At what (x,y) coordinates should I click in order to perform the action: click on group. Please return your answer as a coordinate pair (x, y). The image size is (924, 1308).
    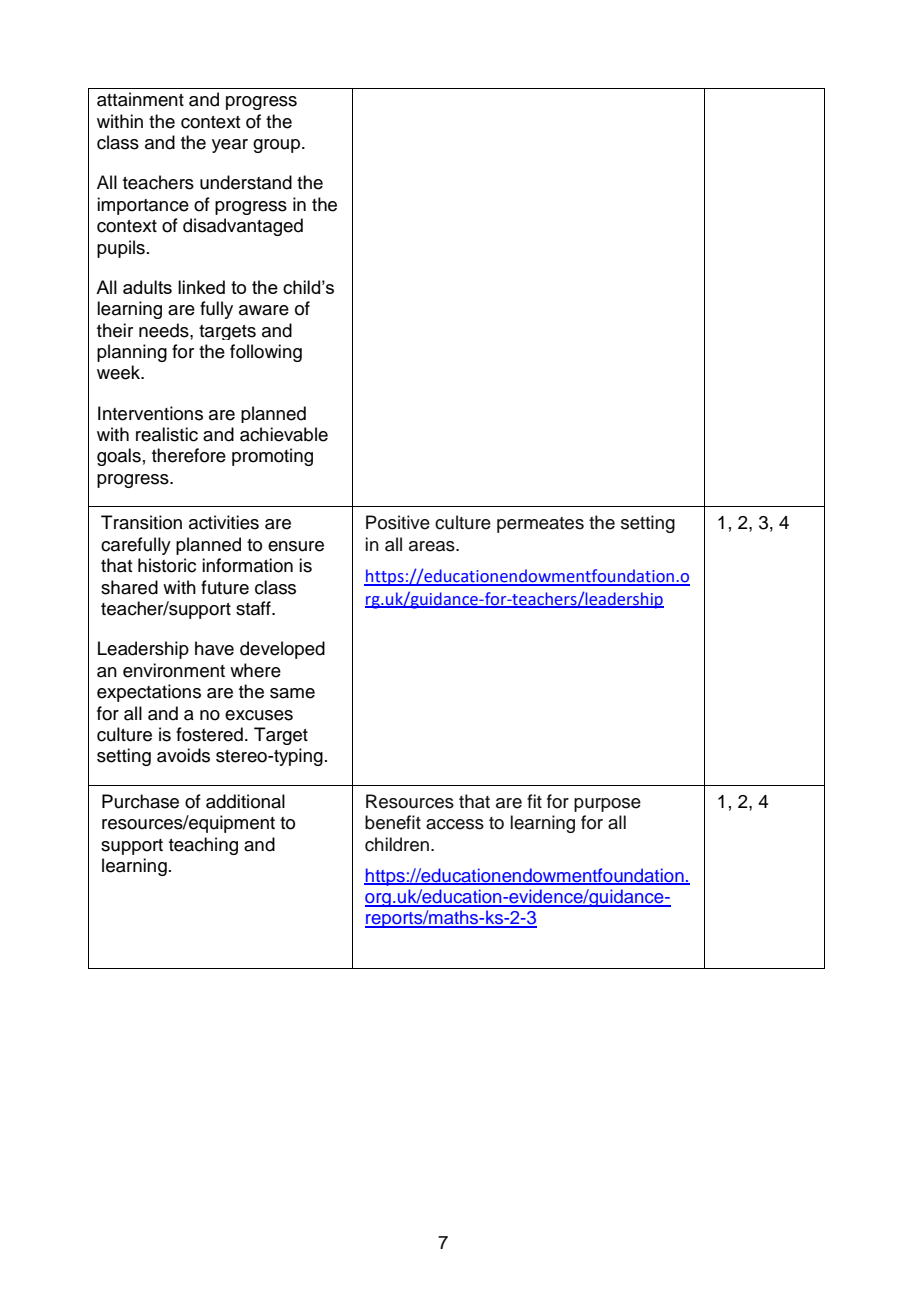
    Looking at the image, I should click on (278, 146).
